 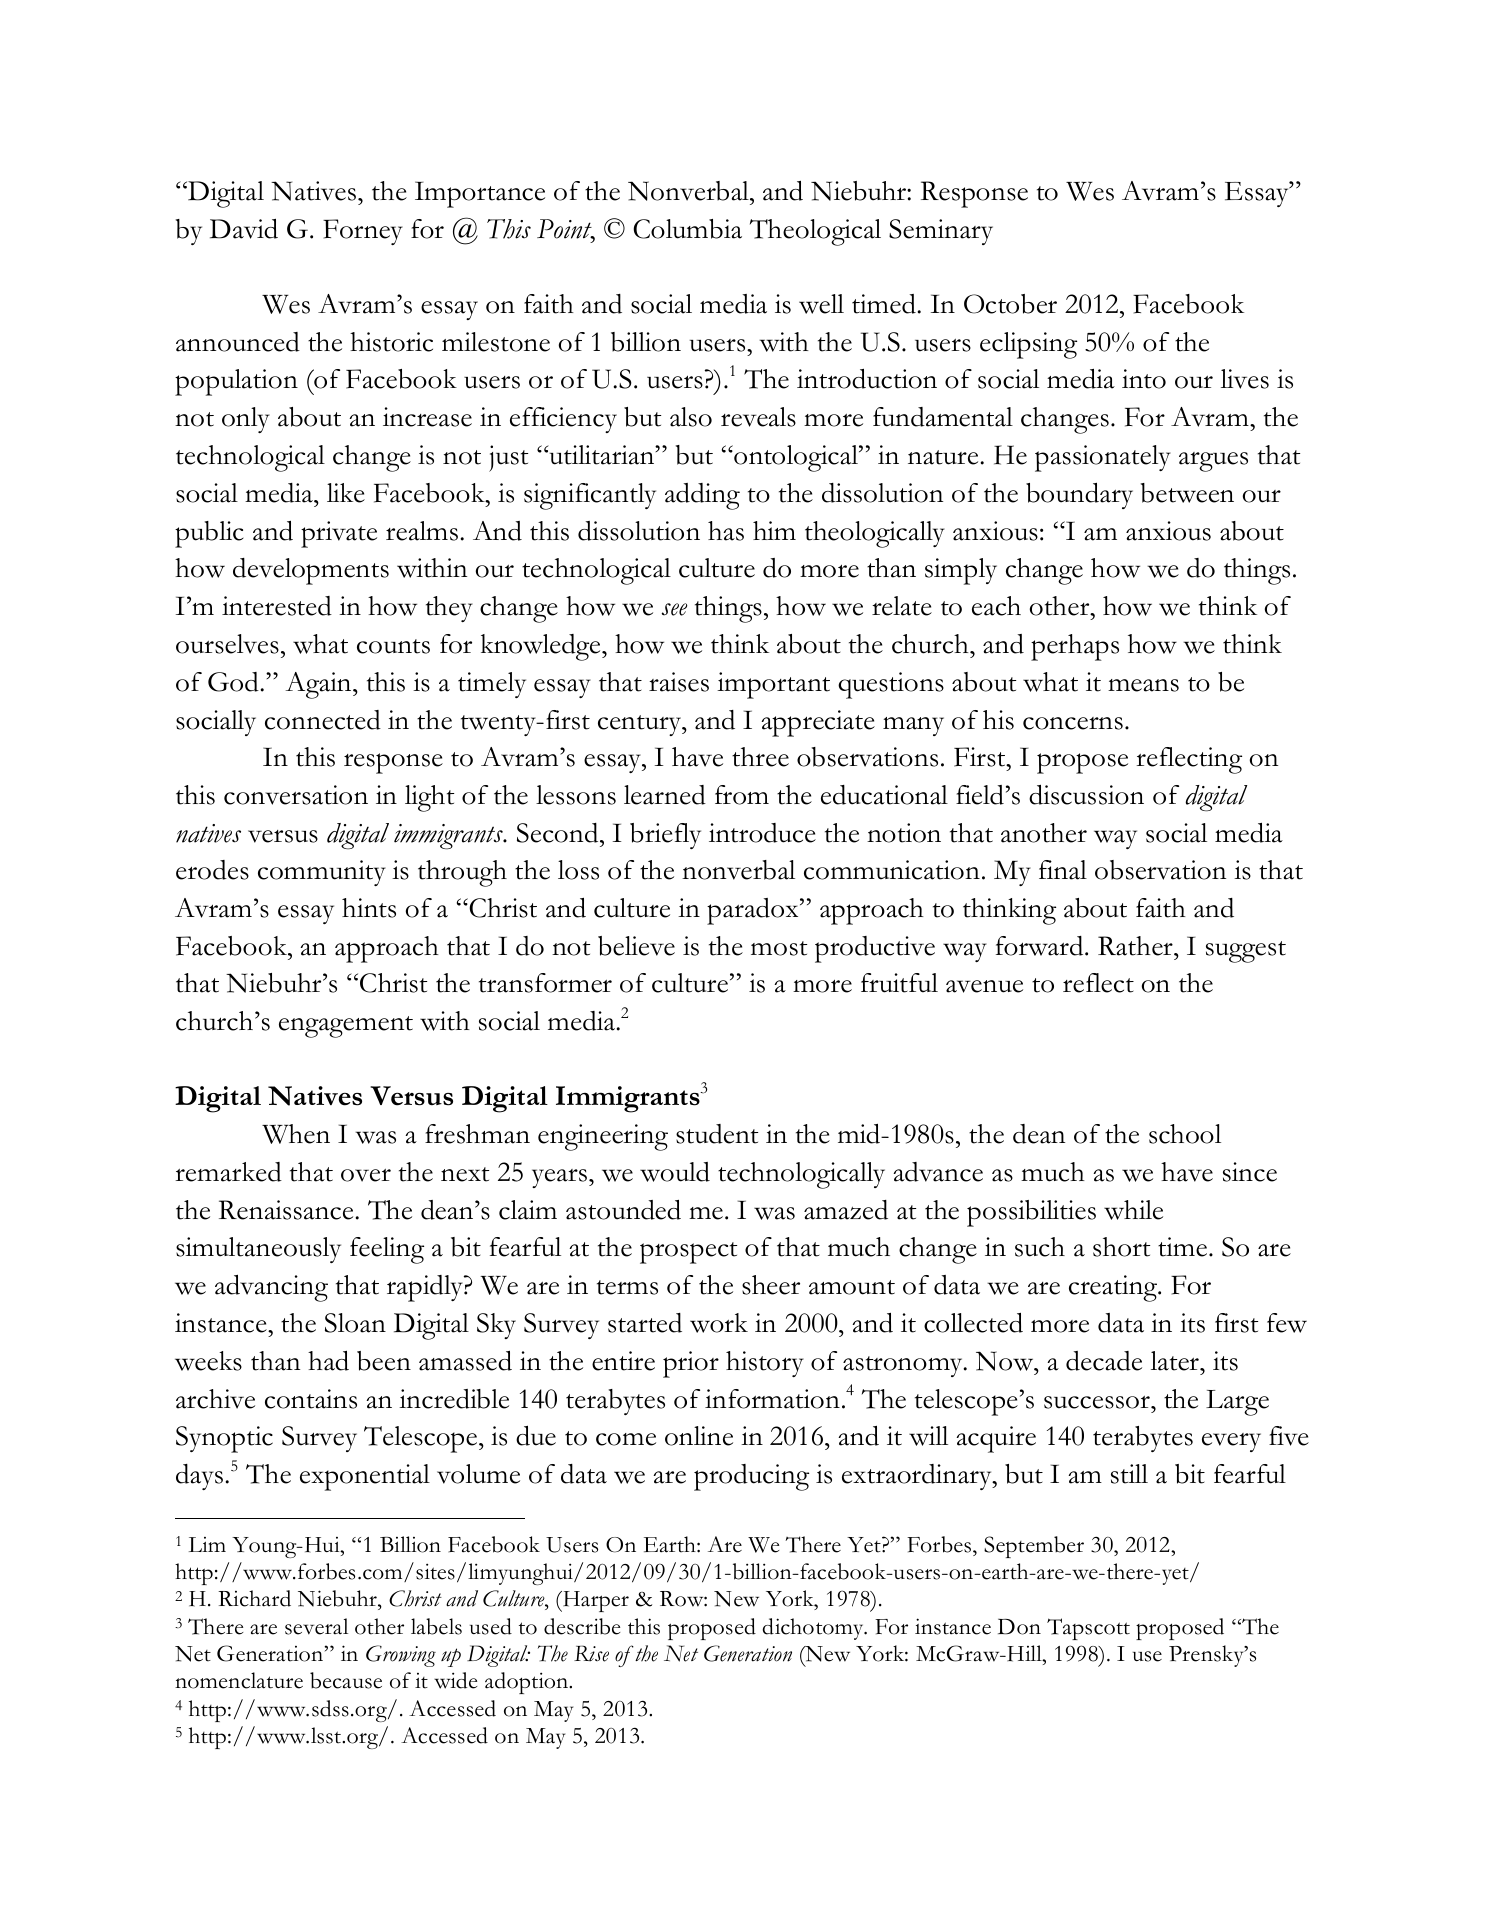 What do you see at coordinates (1143, 685) in the screenshot?
I see `means` at bounding box center [1143, 685].
